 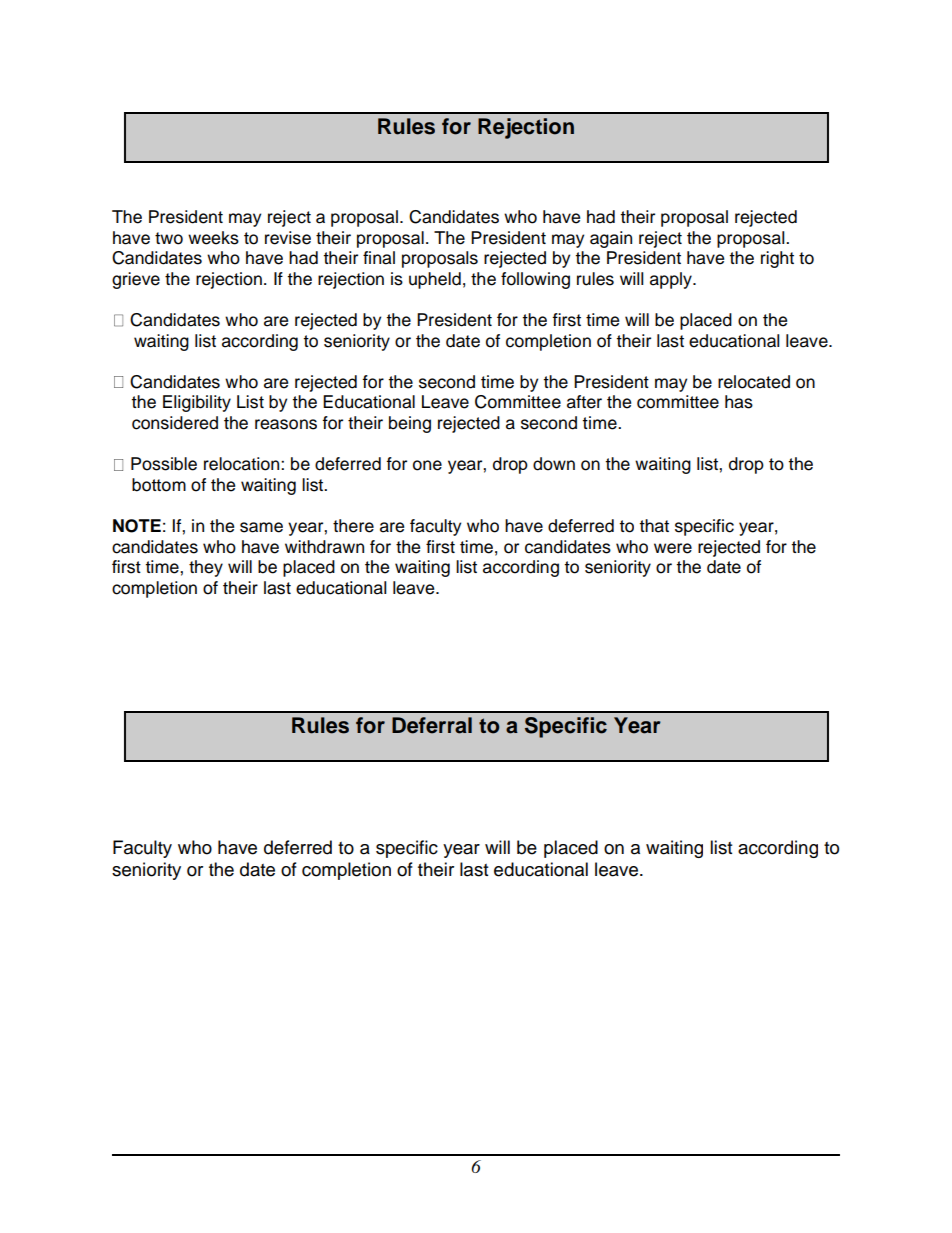 What do you see at coordinates (206, 568) in the screenshot?
I see `they` at bounding box center [206, 568].
